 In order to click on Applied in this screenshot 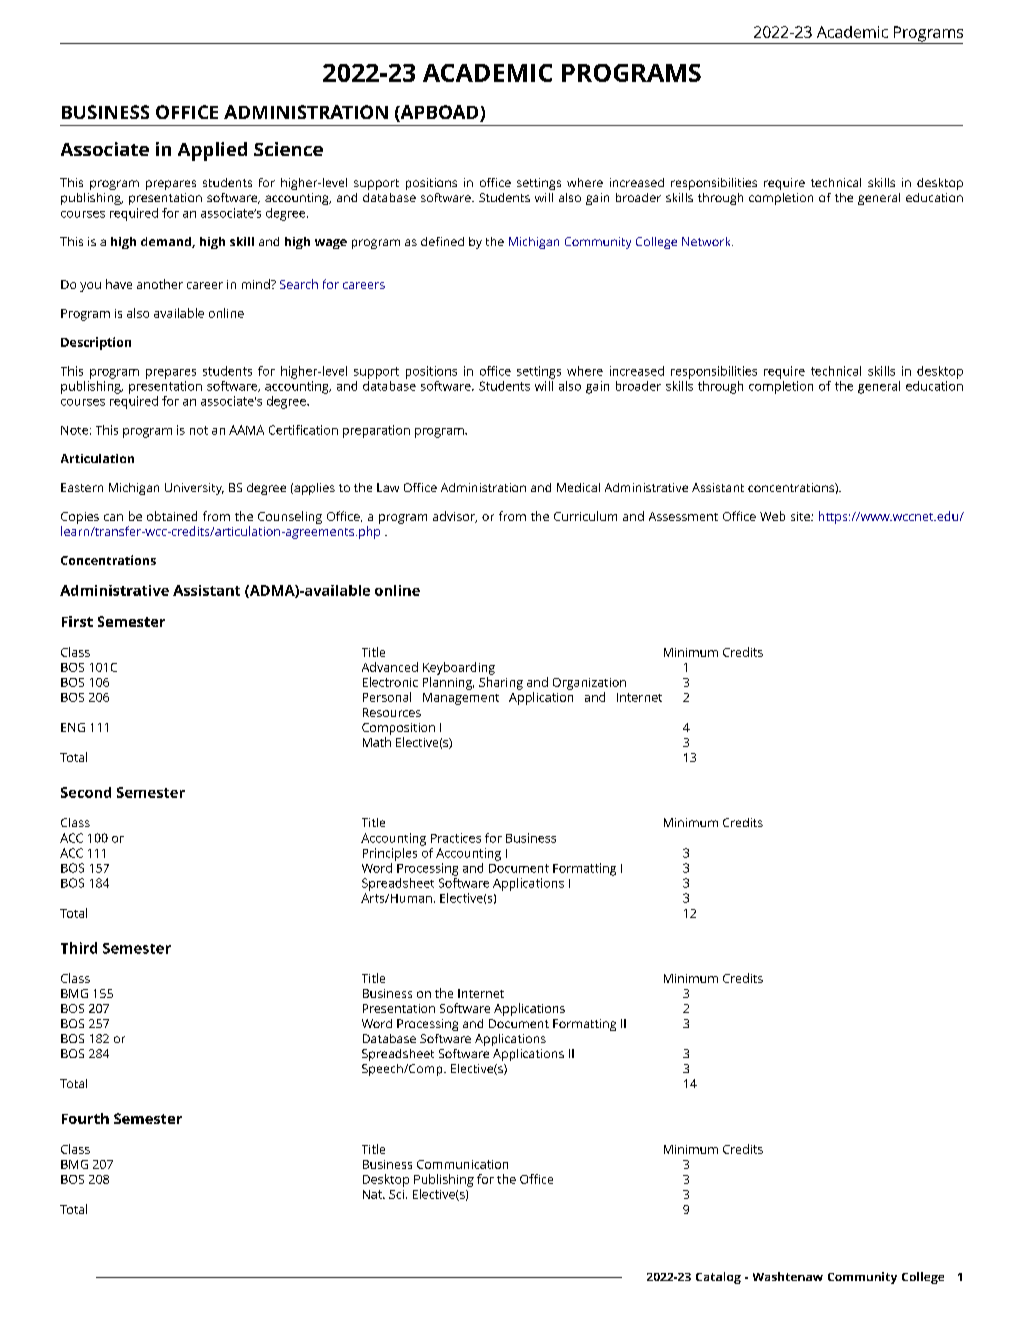, I will do `click(212, 151)`.
